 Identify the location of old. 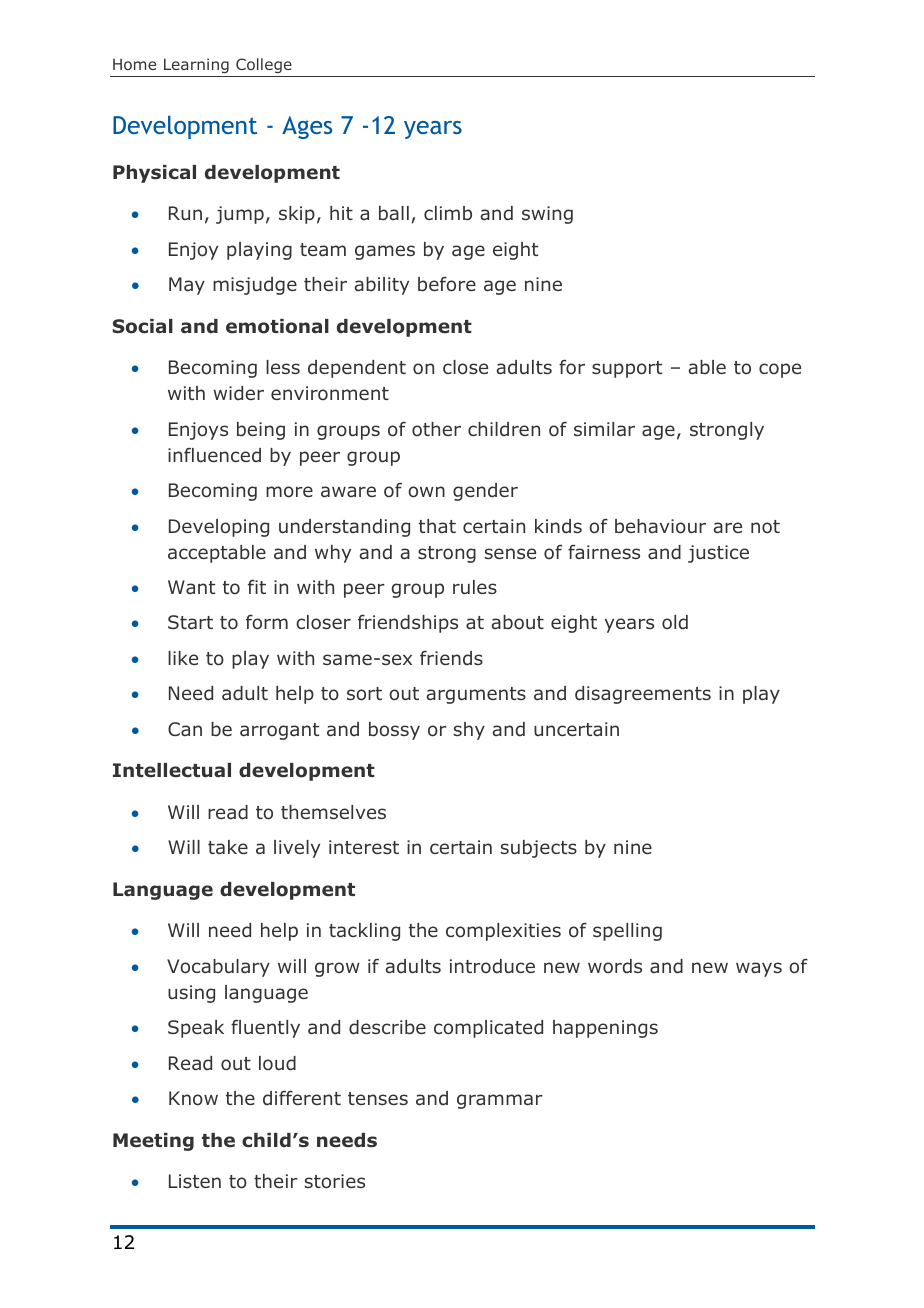
(675, 622).
